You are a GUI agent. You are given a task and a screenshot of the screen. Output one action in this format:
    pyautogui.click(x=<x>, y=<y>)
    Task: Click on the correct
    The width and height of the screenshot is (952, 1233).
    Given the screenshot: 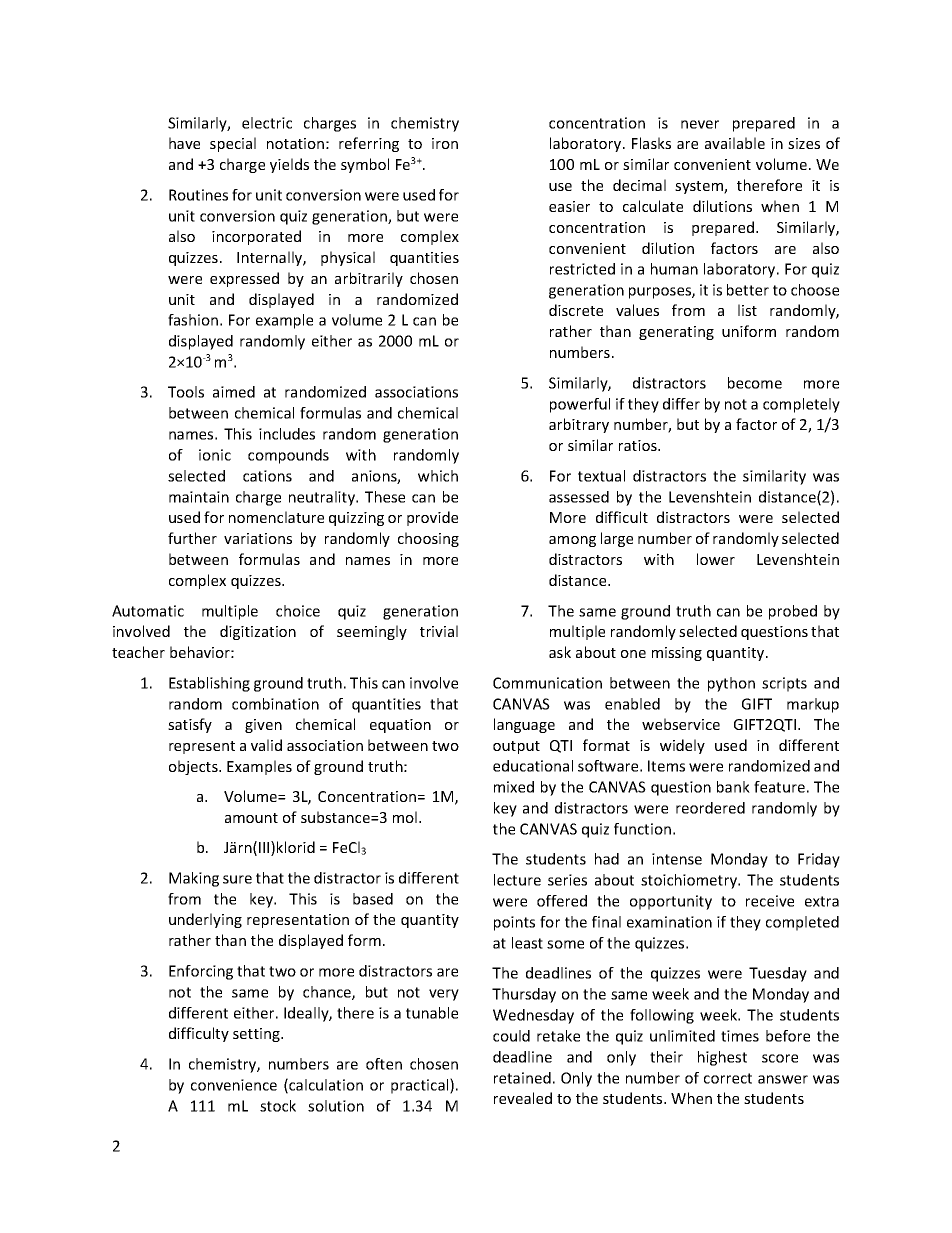 What is the action you would take?
    pyautogui.click(x=728, y=1078)
